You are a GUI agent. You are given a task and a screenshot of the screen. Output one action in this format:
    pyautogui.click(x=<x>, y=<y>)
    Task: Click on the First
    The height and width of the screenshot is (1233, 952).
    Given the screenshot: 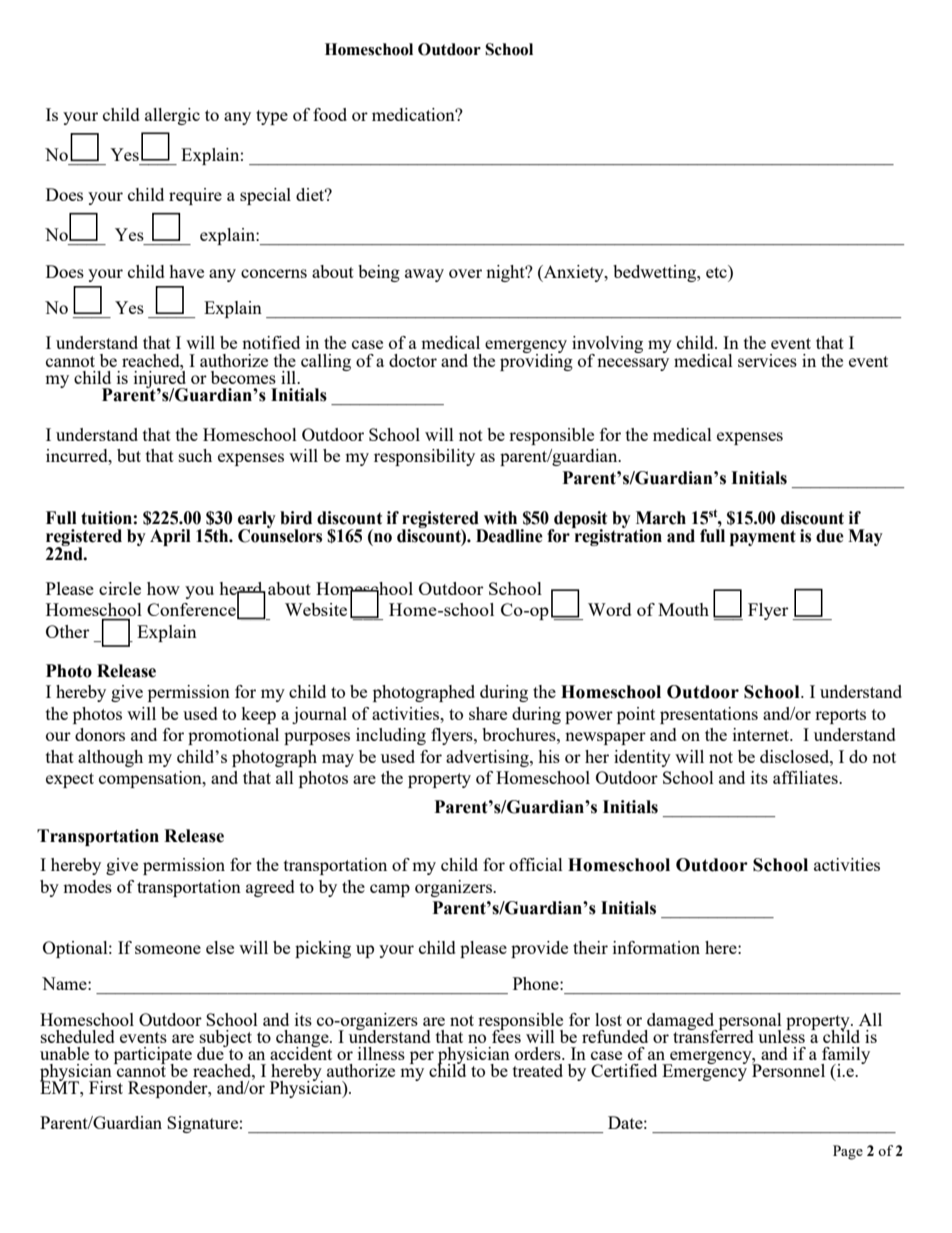 What is the action you would take?
    pyautogui.click(x=106, y=1087)
